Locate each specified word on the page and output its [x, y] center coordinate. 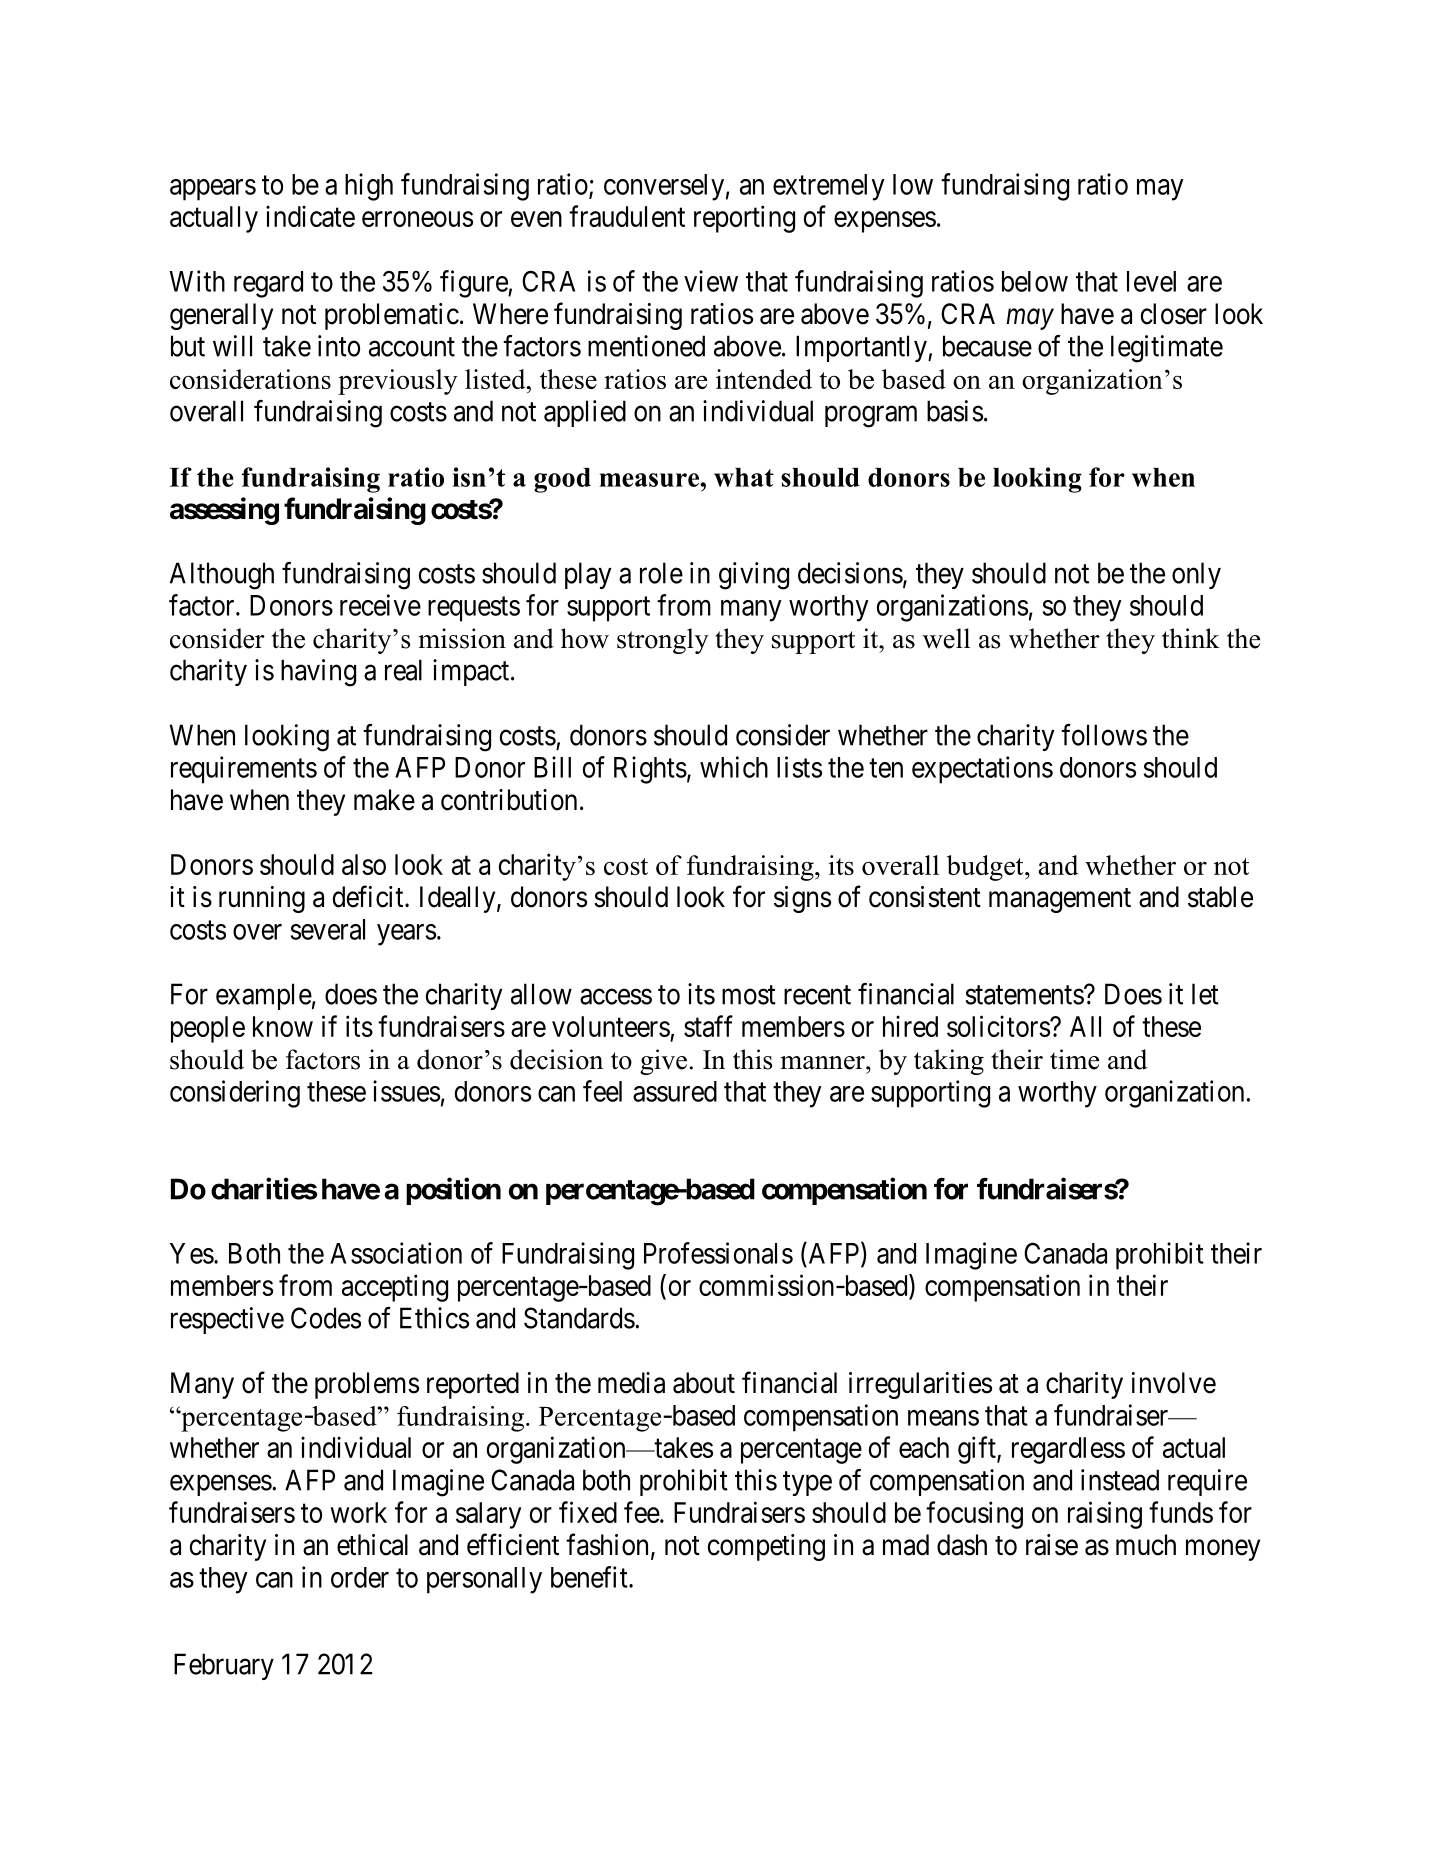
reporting [744, 219]
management [1060, 900]
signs [802, 899]
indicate [310, 216]
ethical [372, 1545]
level [1151, 281]
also [364, 864]
